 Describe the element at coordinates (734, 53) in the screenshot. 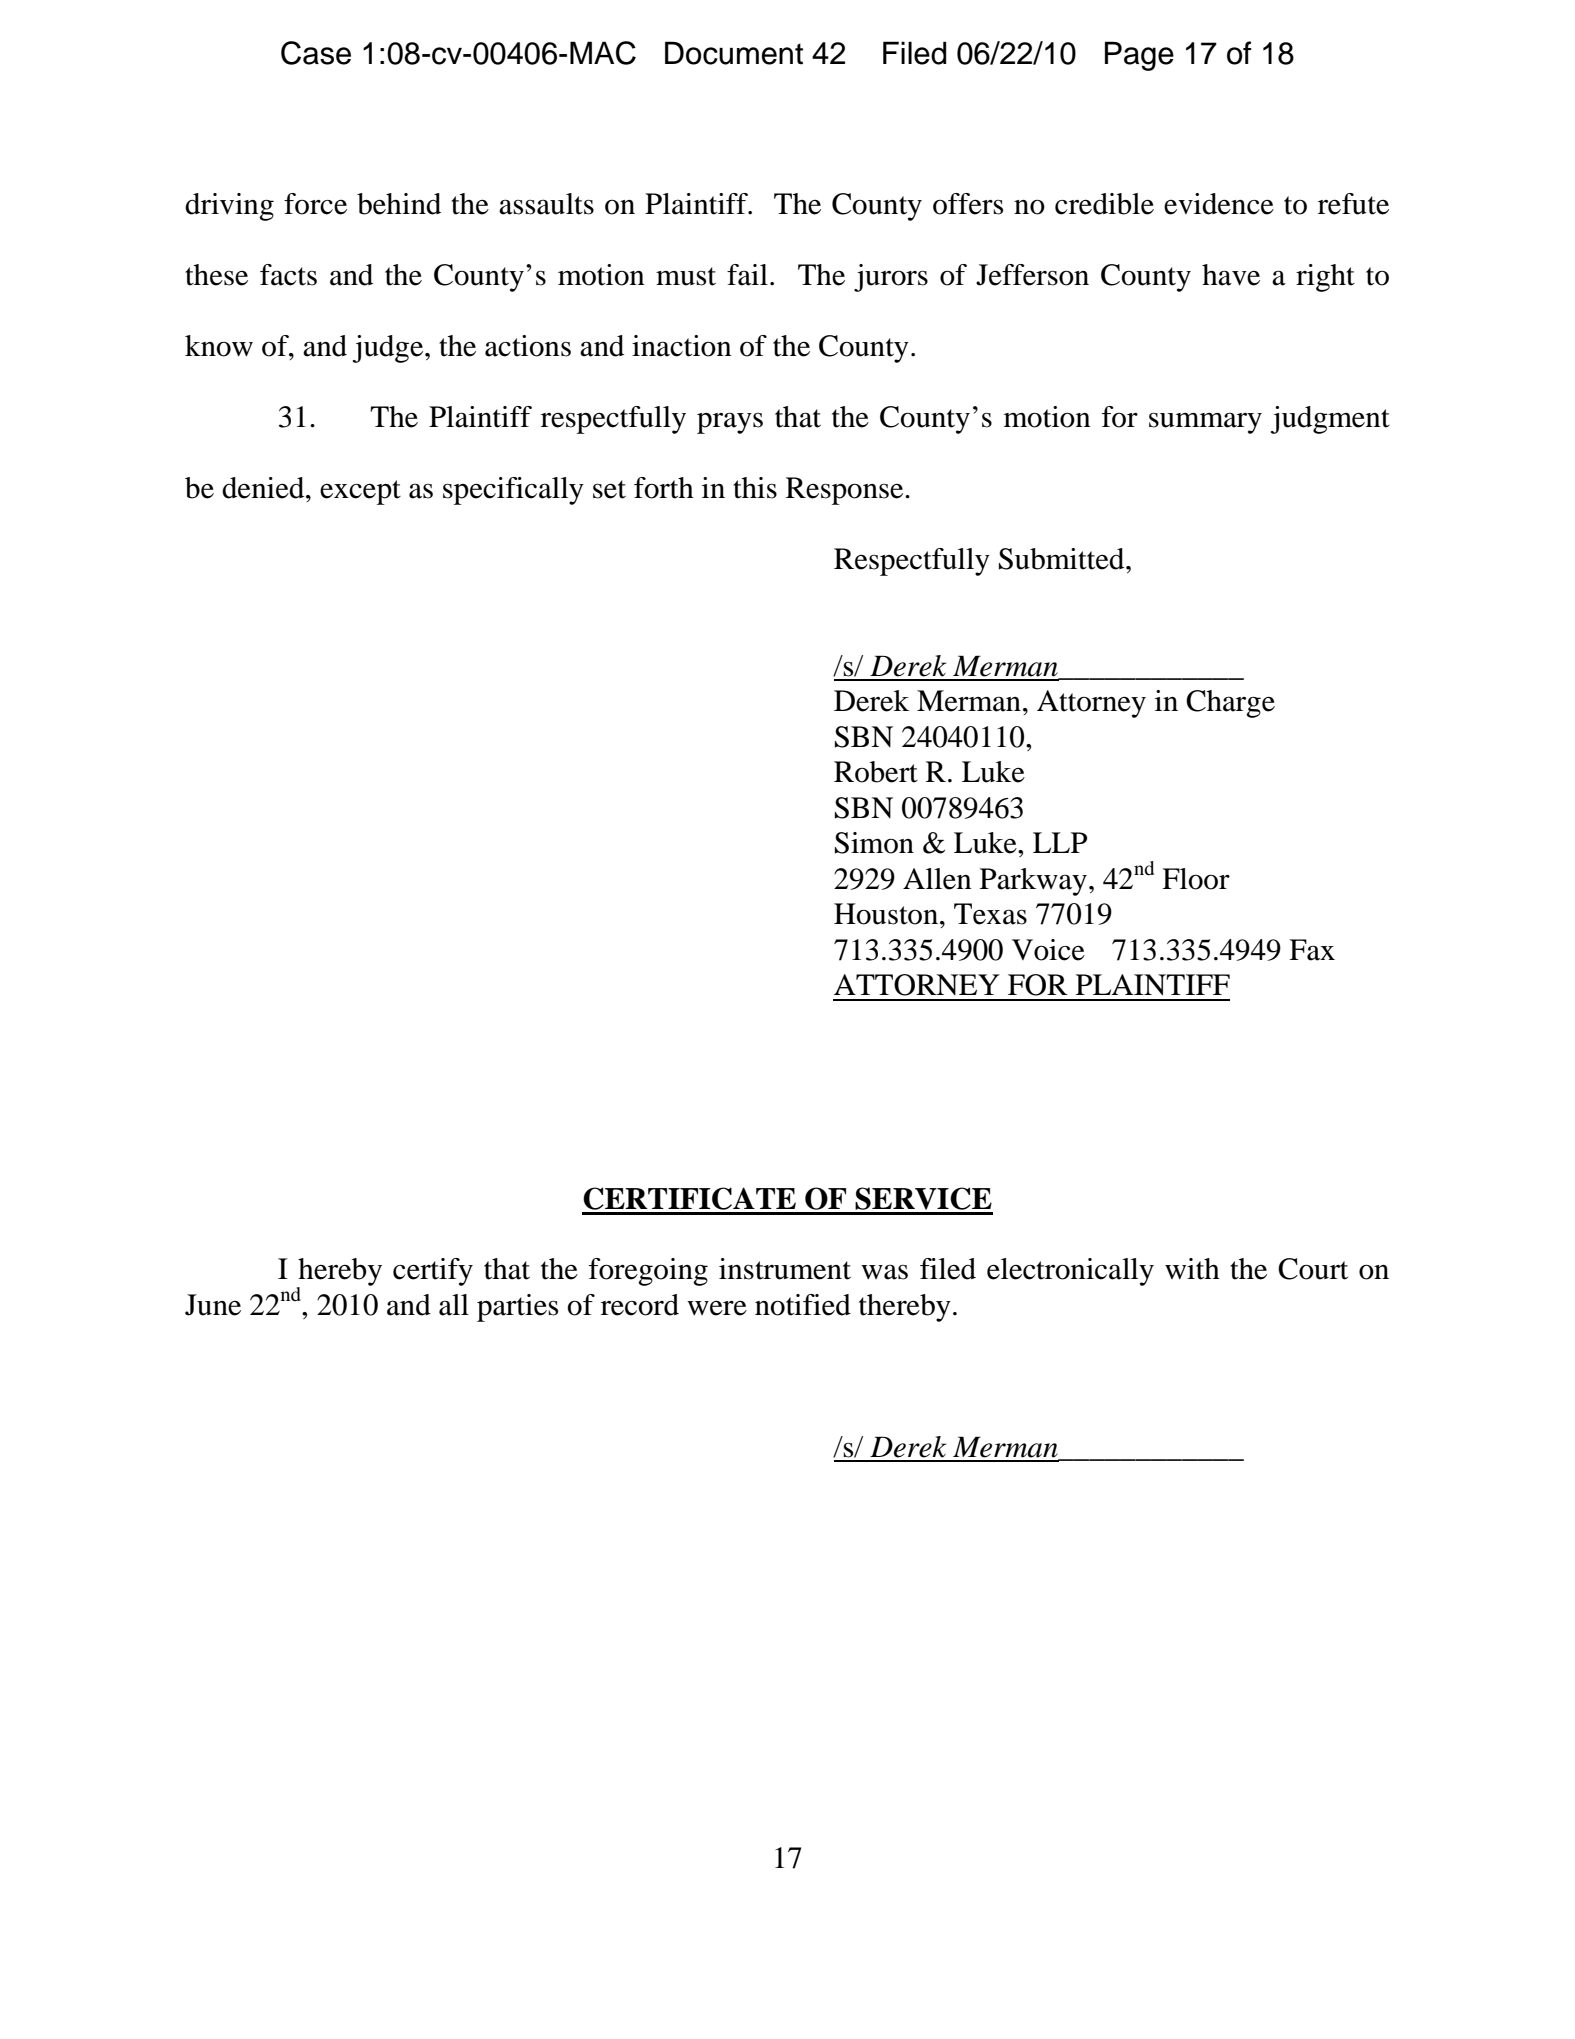

I see `Document` at that location.
